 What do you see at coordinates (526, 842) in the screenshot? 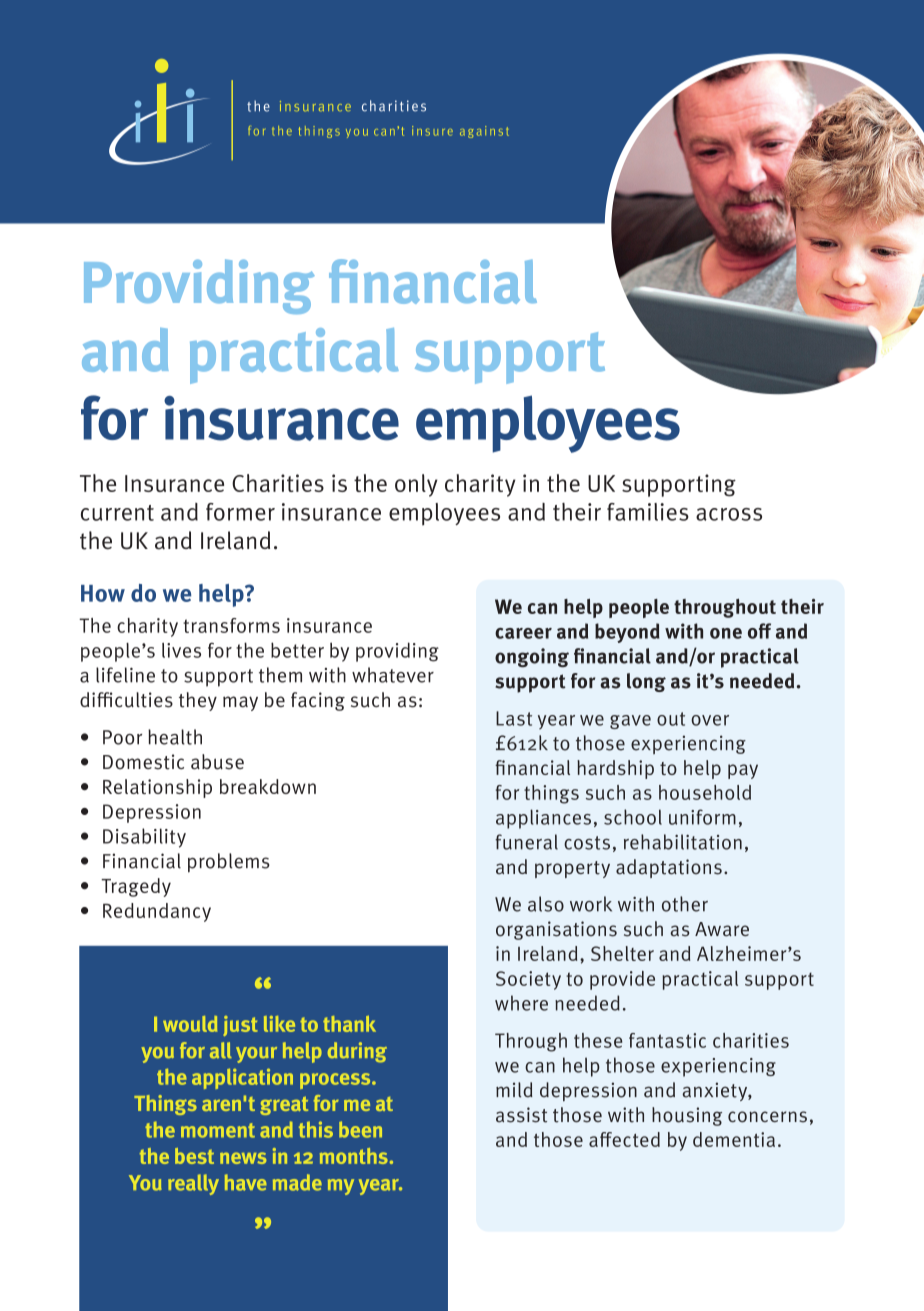
I see `funeral` at bounding box center [526, 842].
